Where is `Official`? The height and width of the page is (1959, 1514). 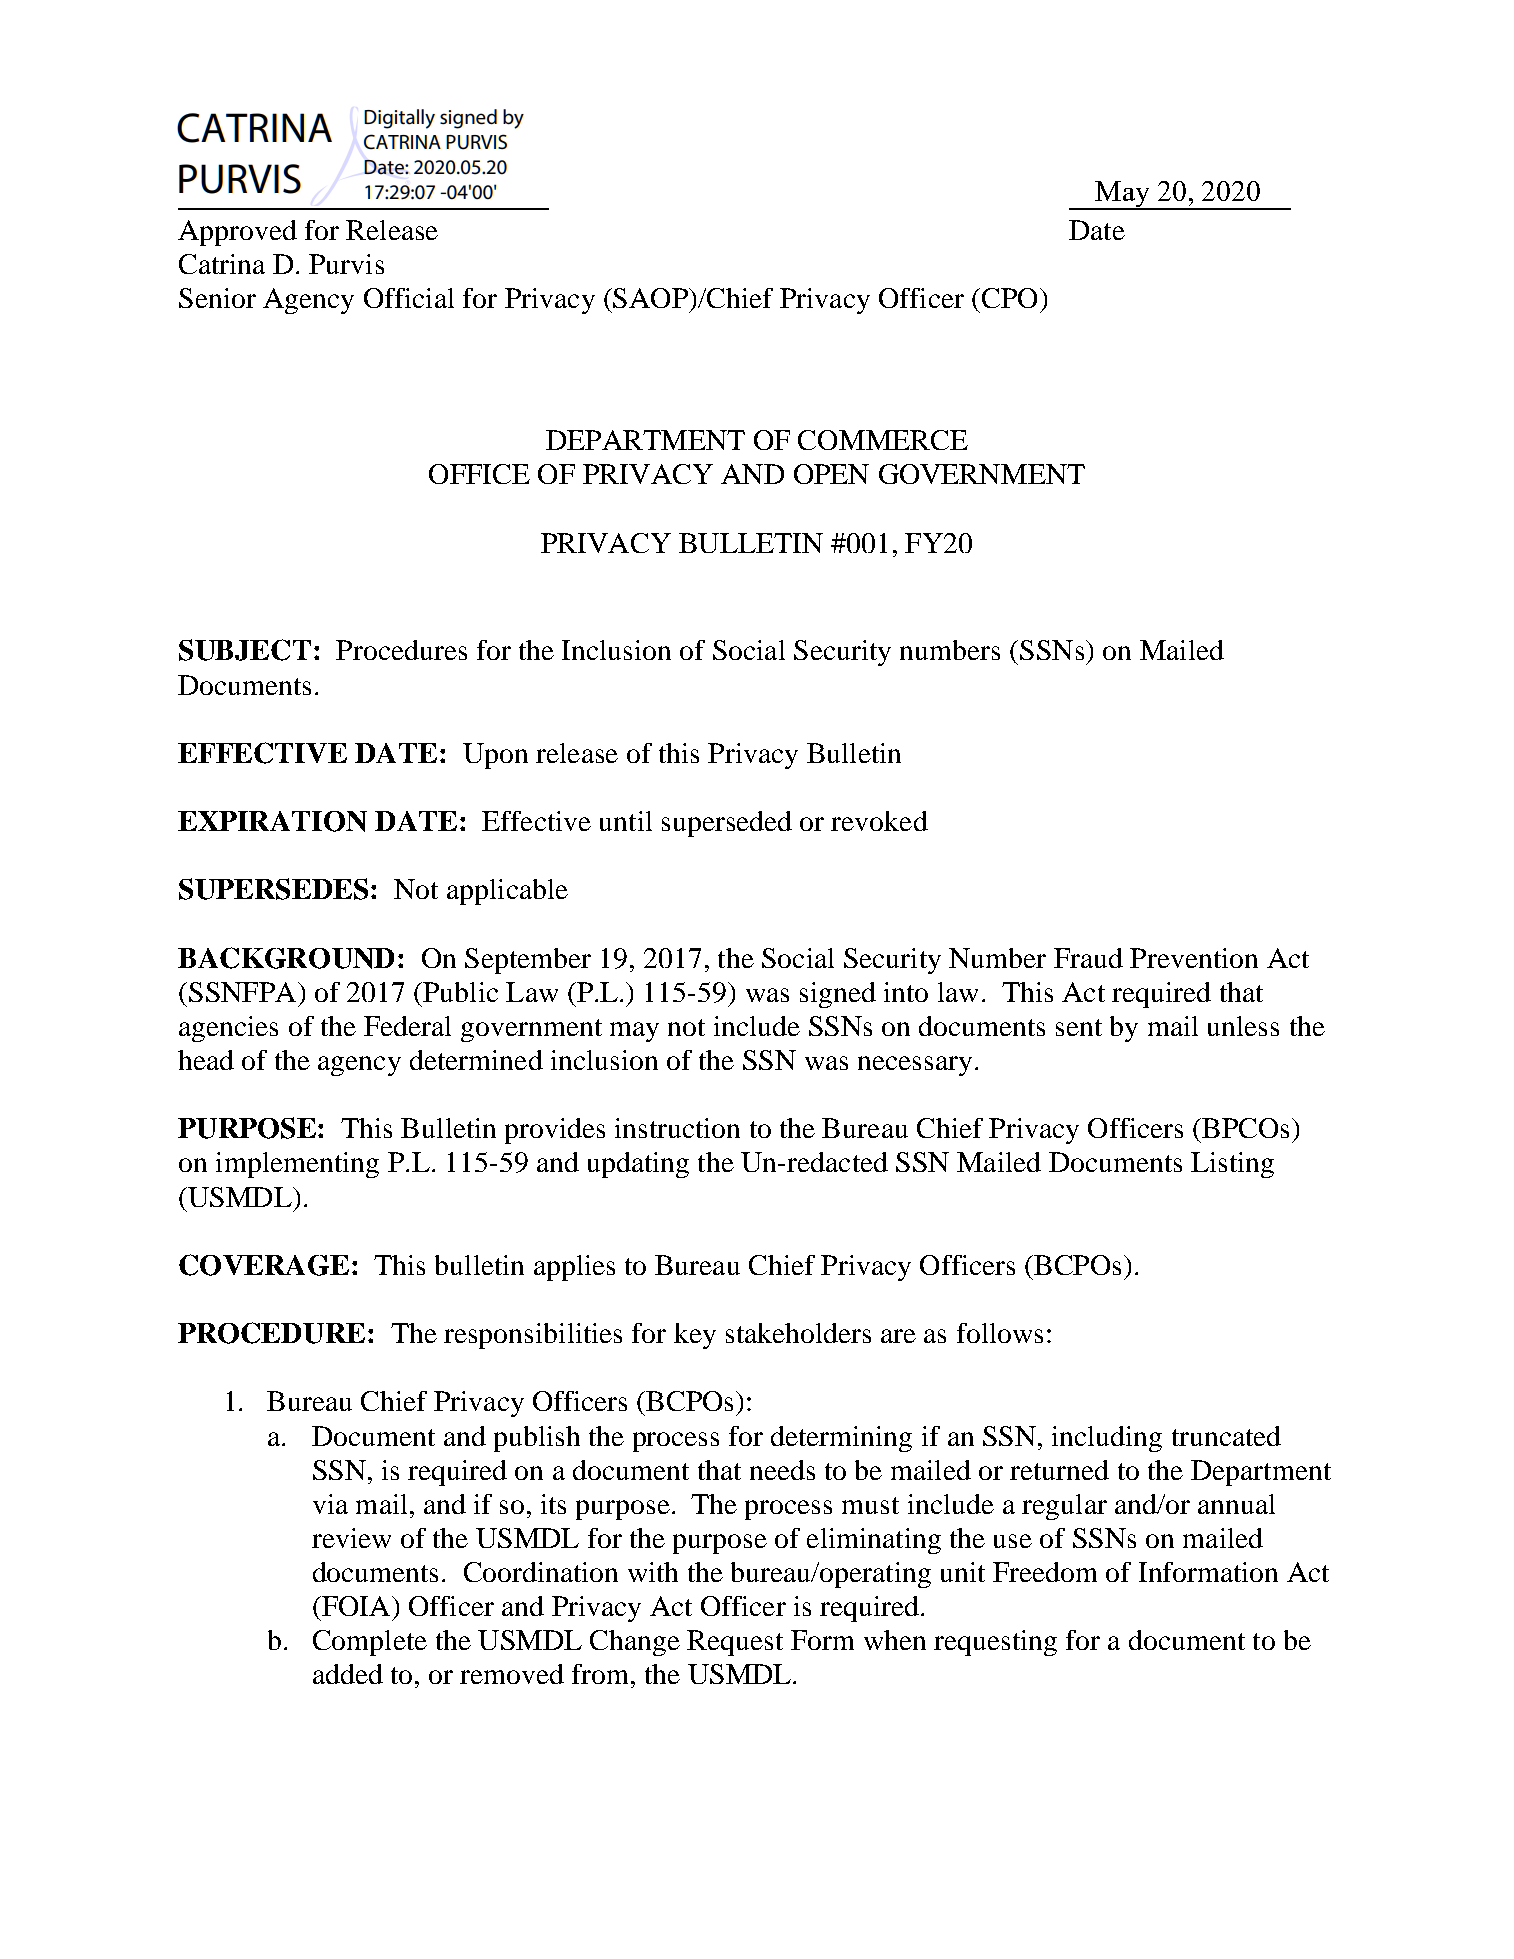 Official is located at coordinates (409, 298).
